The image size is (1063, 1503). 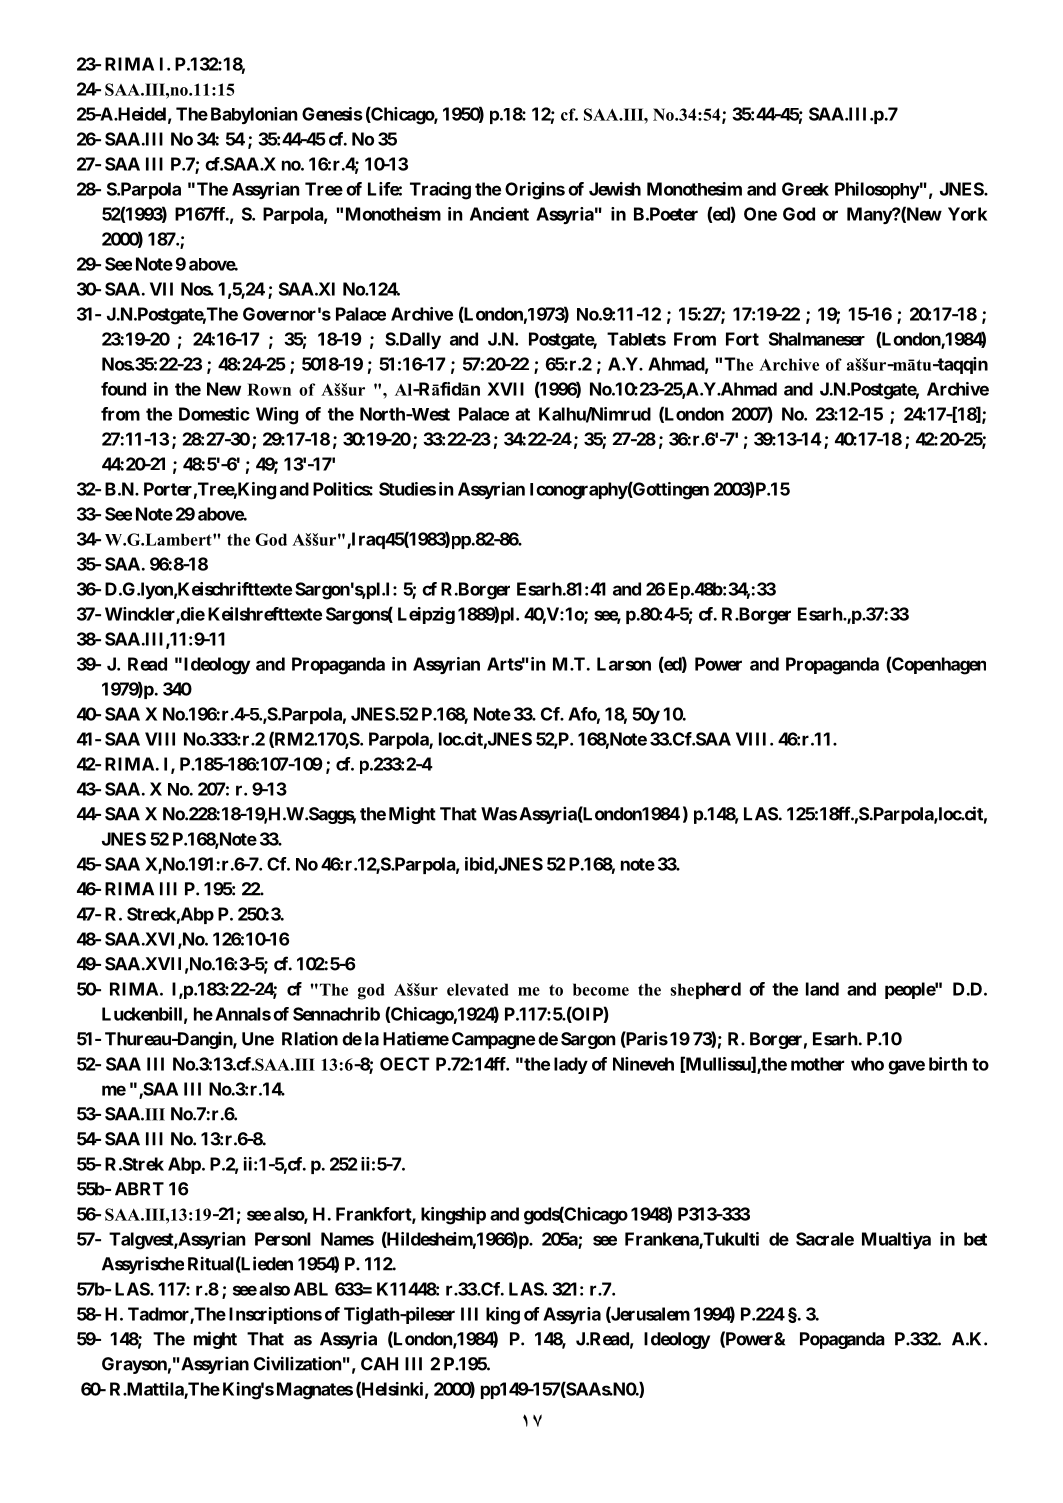 I want to click on who, so click(x=867, y=1064).
